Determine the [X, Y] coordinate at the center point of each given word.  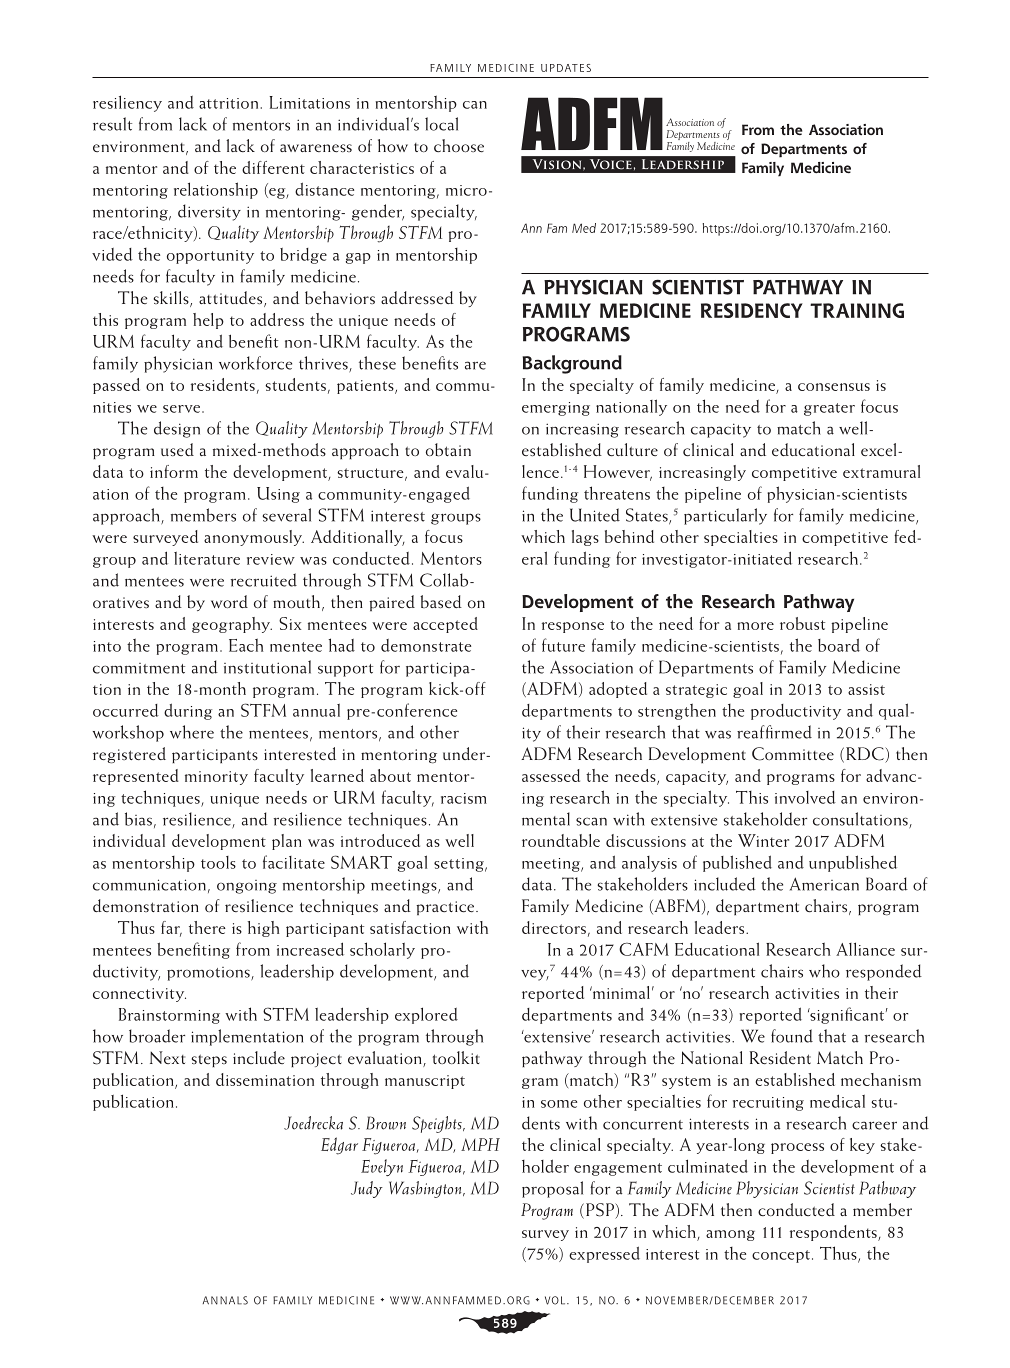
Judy [367, 1189]
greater [829, 409]
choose [459, 145]
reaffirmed [774, 732]
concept [781, 1256]
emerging [556, 409]
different [273, 167]
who [824, 971]
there [207, 927]
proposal [552, 1189]
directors [554, 927]
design [177, 429]
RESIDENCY [752, 310]
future [563, 645]
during [188, 711]
